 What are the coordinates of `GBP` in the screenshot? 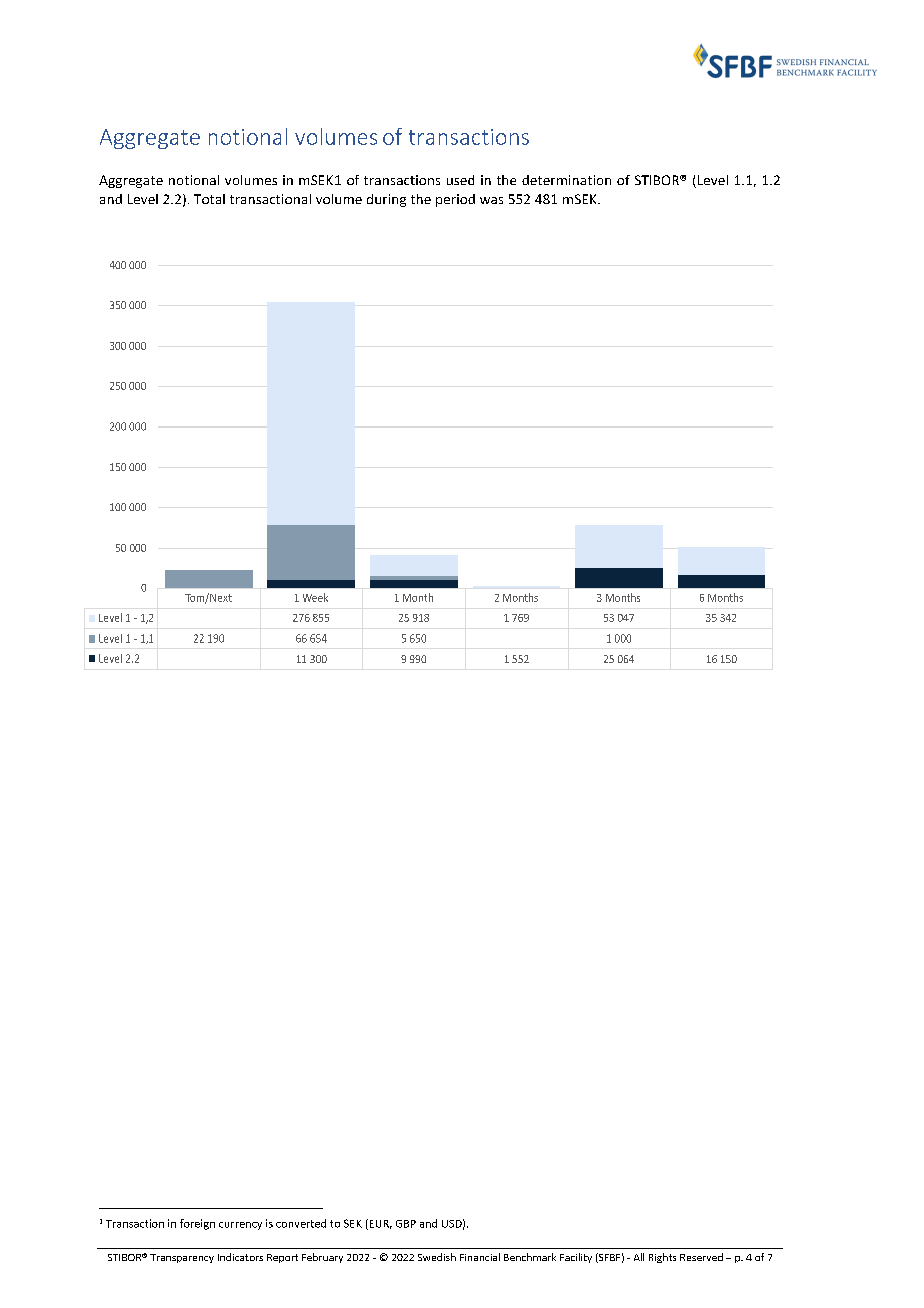 It's located at (406, 1224).
